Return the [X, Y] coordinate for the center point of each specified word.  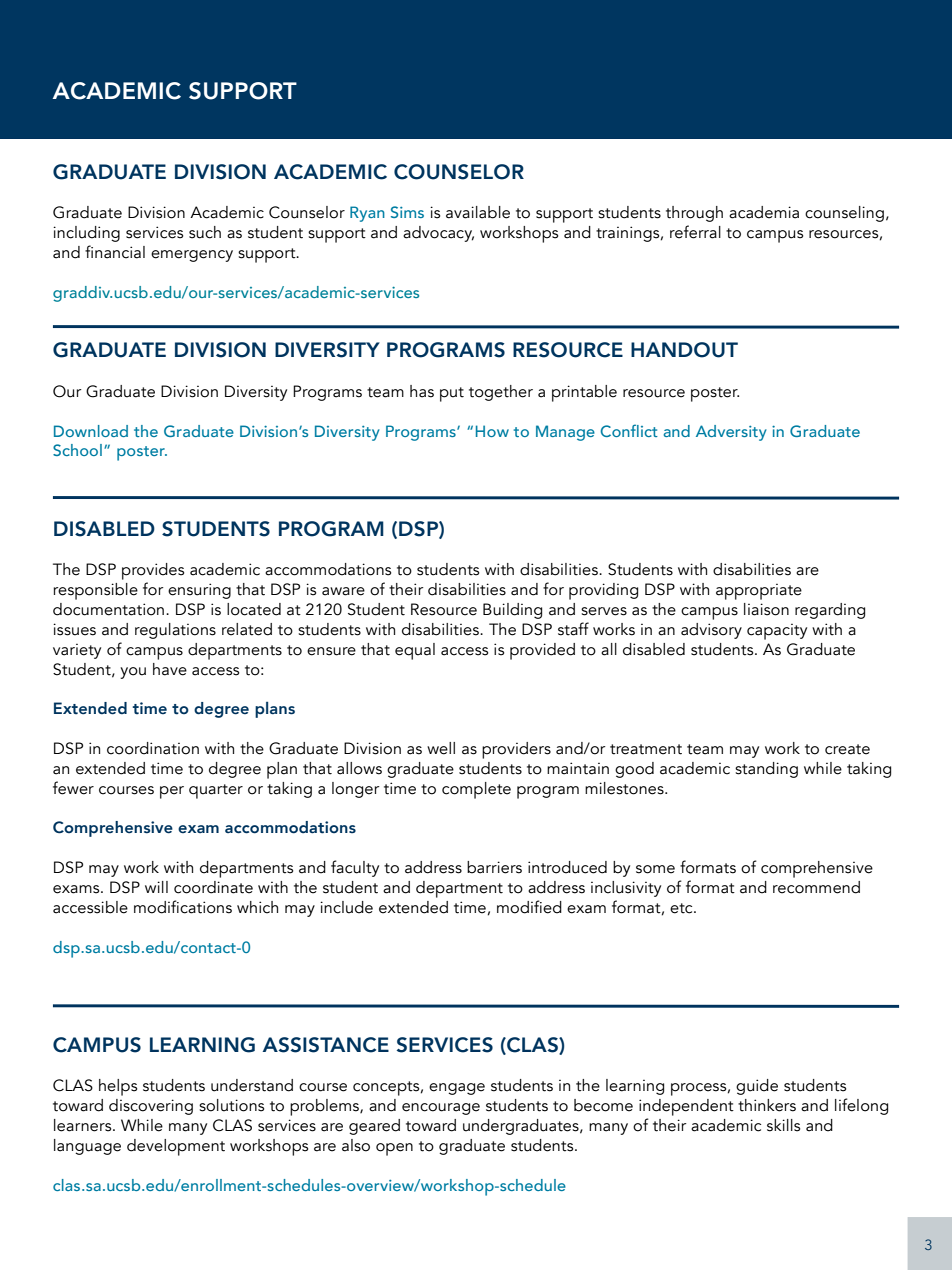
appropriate [759, 592]
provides [153, 573]
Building [512, 611]
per [172, 792]
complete [476, 790]
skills [783, 1125]
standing [766, 770]
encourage [441, 1109]
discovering [151, 1107]
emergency [192, 256]
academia [764, 212]
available [478, 212]
